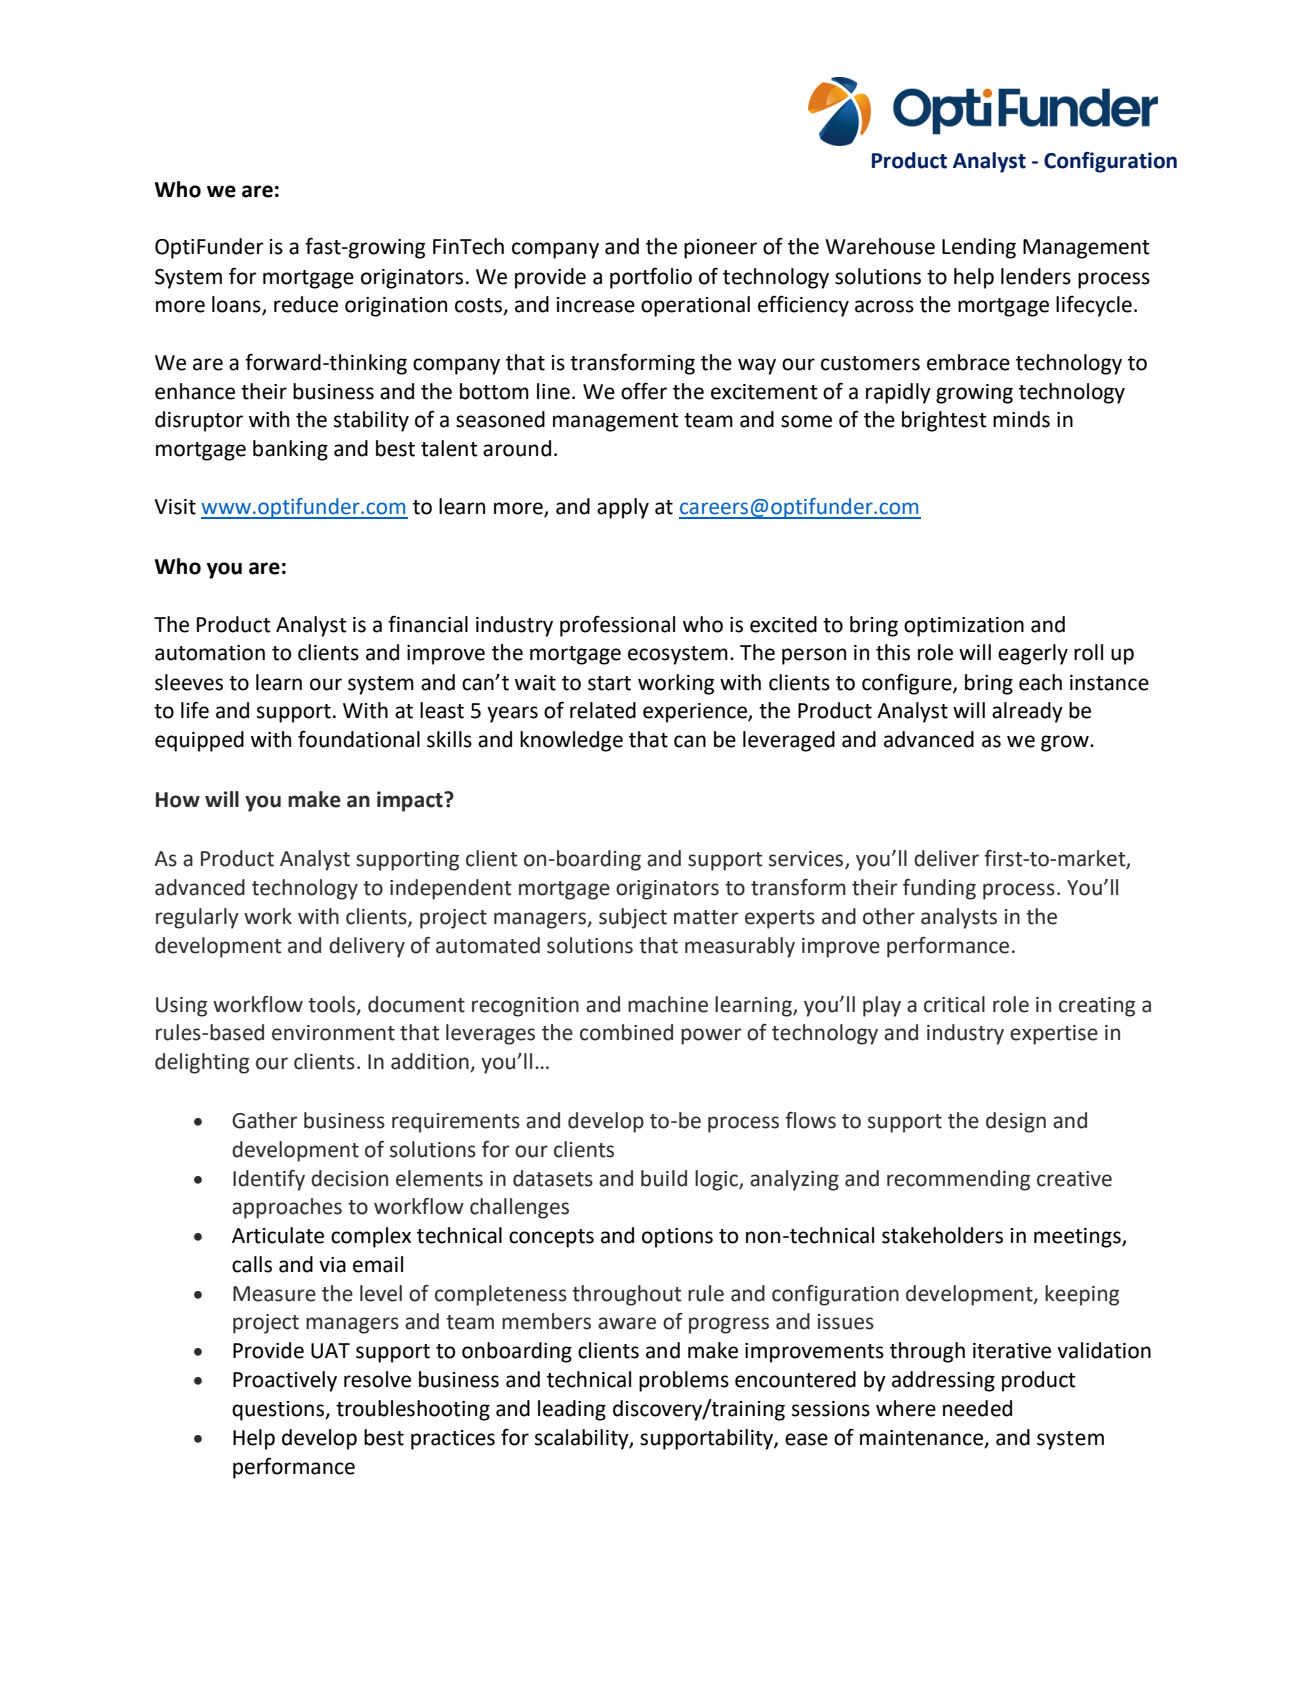 The height and width of the document is (1699, 1313). Describe the element at coordinates (623, 508) in the document. I see `apply` at that location.
